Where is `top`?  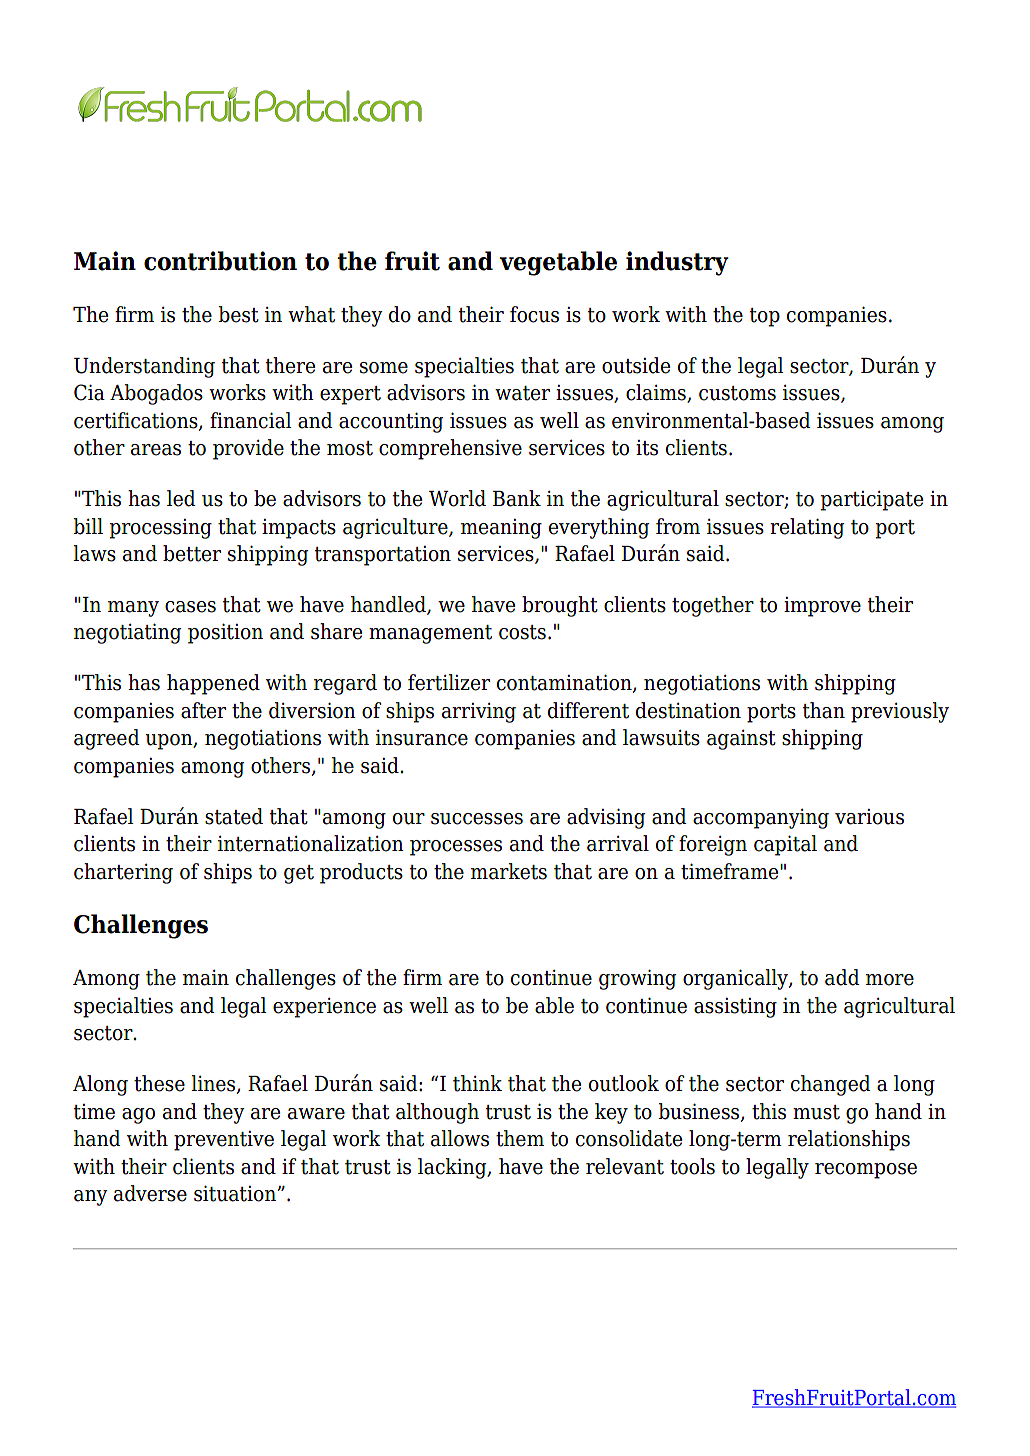
top is located at coordinates (765, 317).
